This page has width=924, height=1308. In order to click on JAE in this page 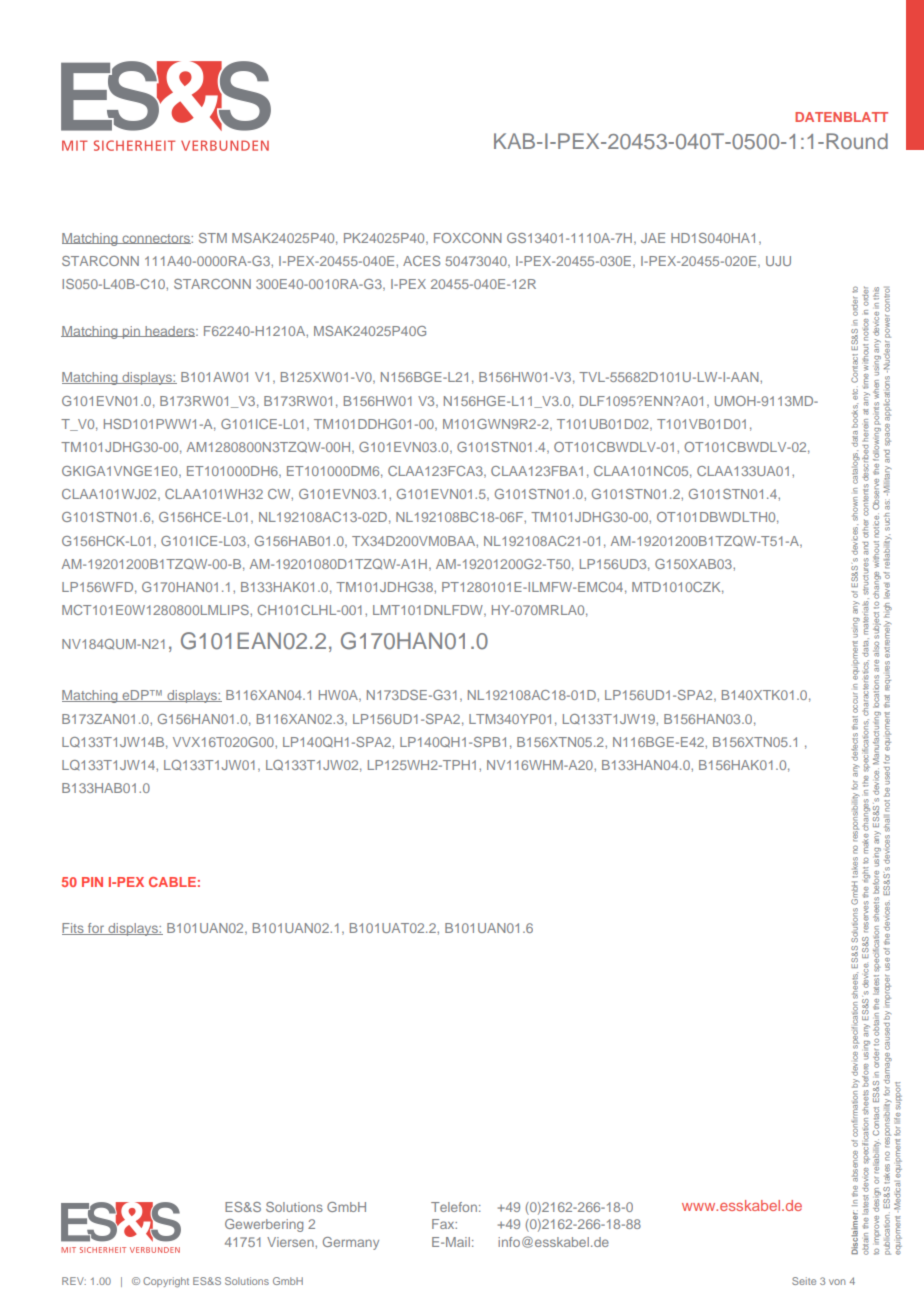, I will do `click(653, 238)`.
